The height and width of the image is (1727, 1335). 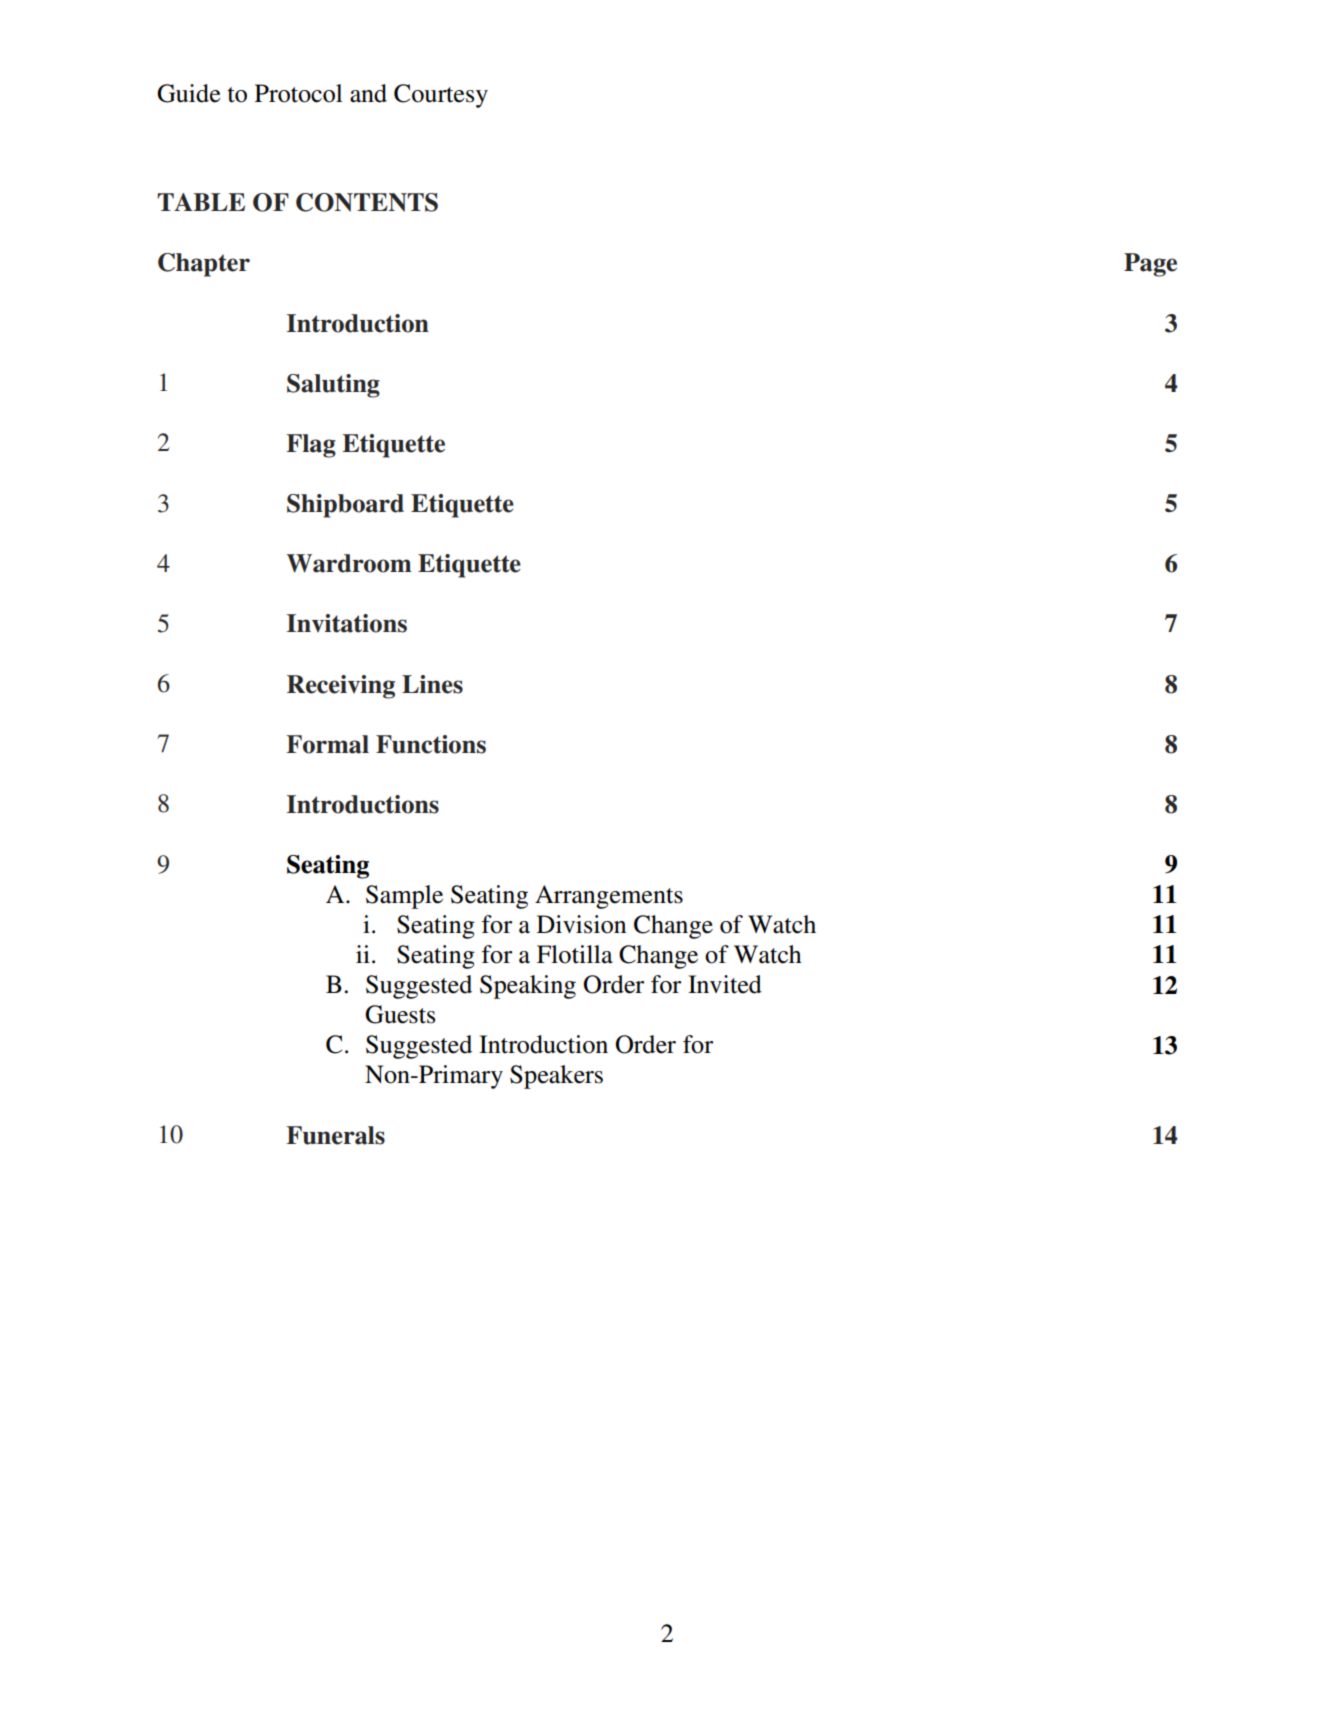 What do you see at coordinates (725, 984) in the image?
I see `Invited` at bounding box center [725, 984].
